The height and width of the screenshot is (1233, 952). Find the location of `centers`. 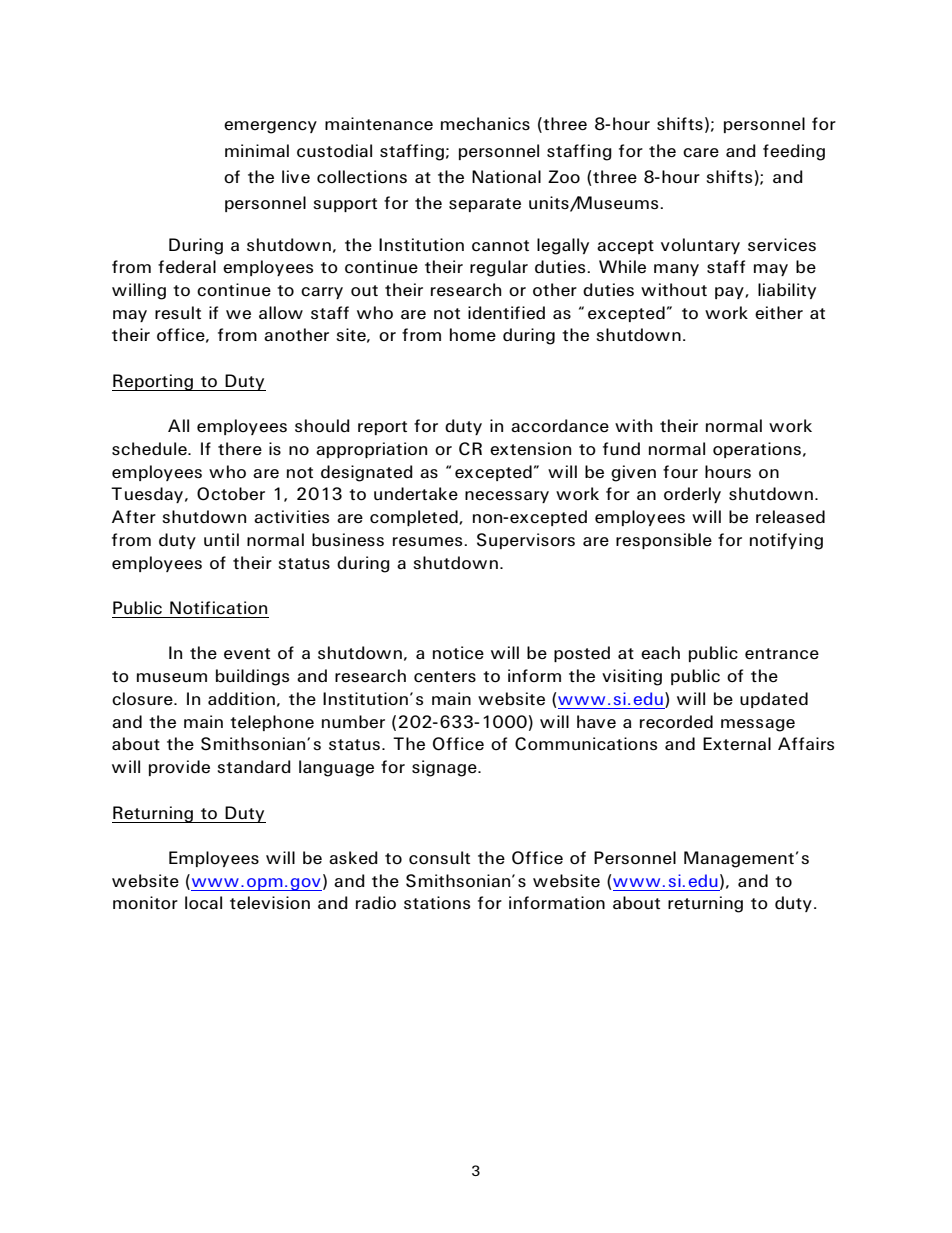

centers is located at coordinates (445, 677).
